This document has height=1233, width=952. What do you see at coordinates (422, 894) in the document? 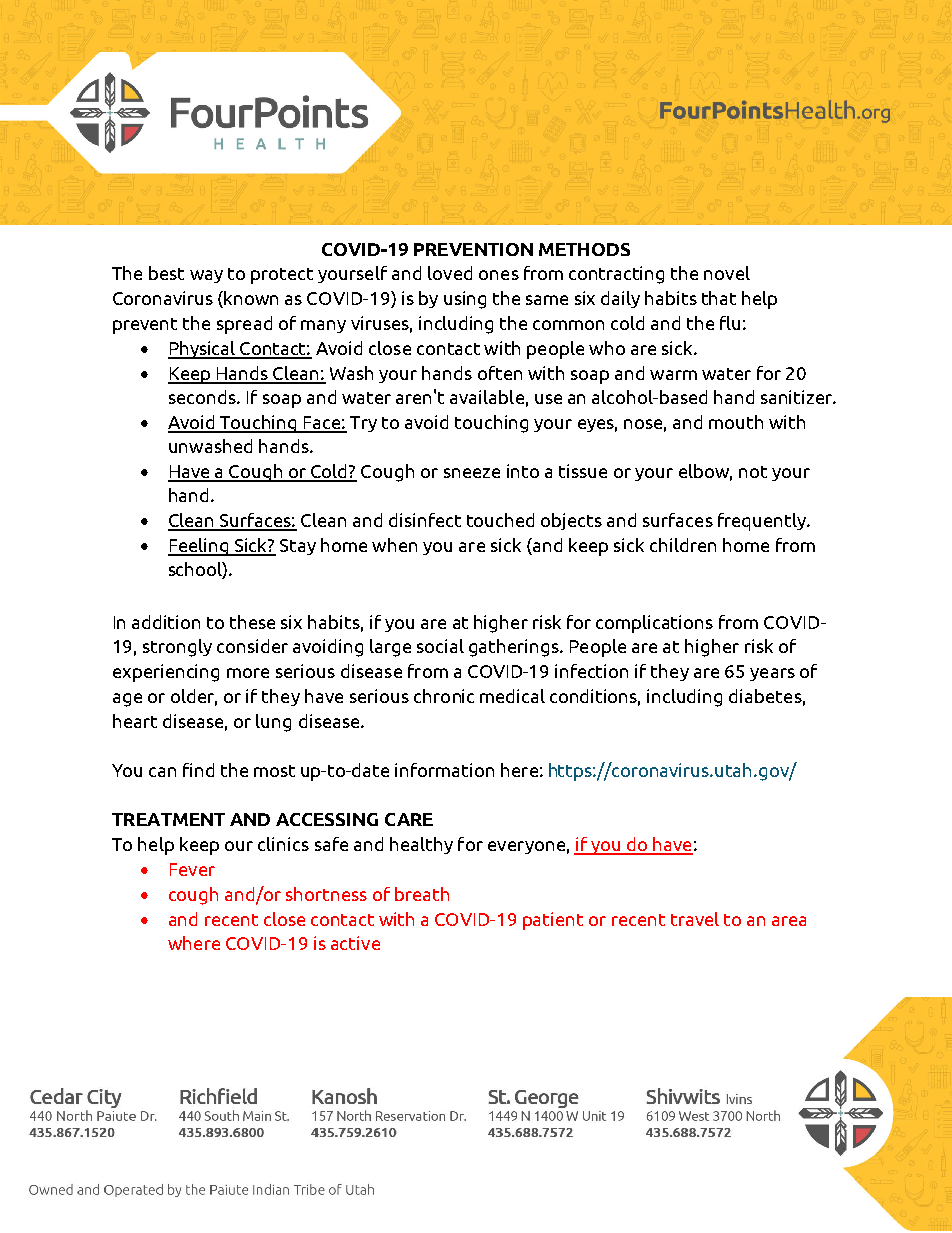
I see `breath` at bounding box center [422, 894].
